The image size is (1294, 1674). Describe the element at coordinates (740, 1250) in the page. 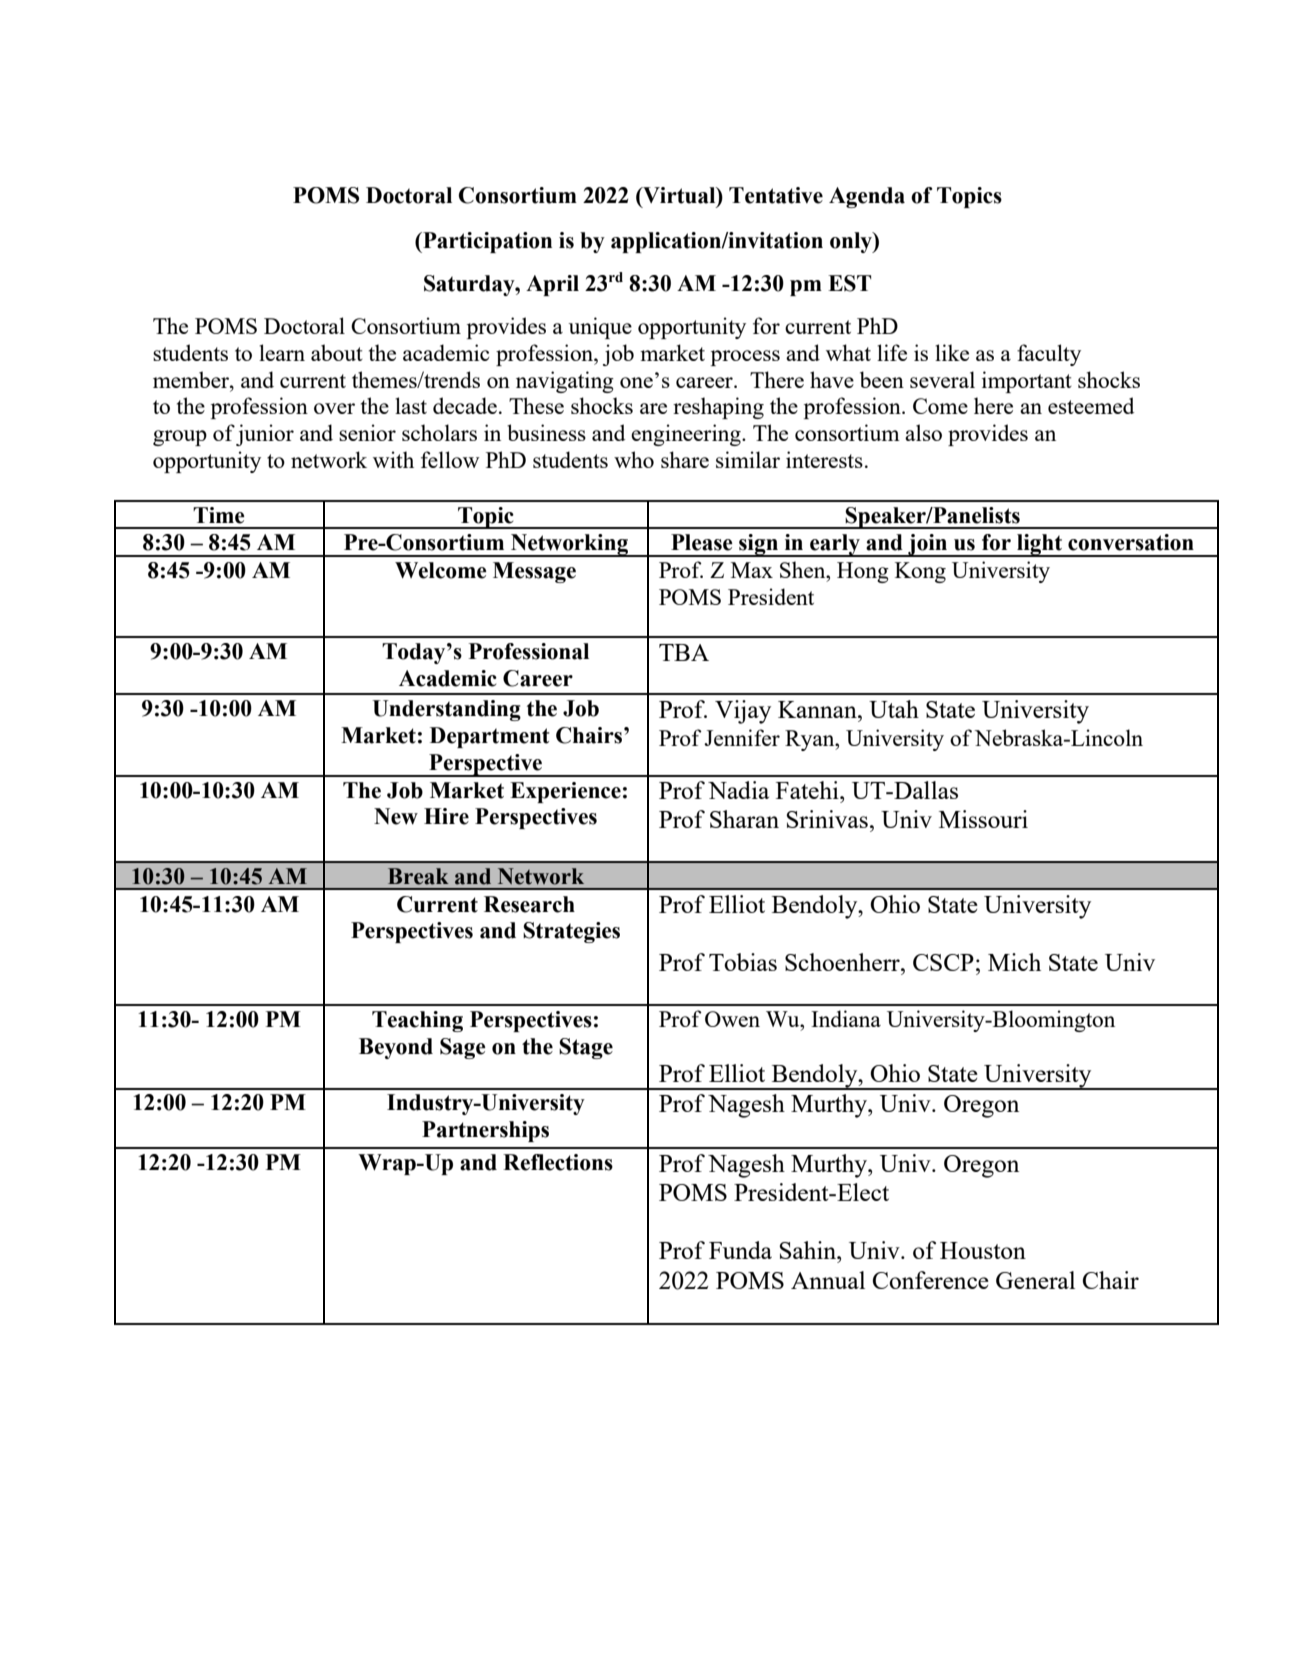

I see `Funda` at that location.
